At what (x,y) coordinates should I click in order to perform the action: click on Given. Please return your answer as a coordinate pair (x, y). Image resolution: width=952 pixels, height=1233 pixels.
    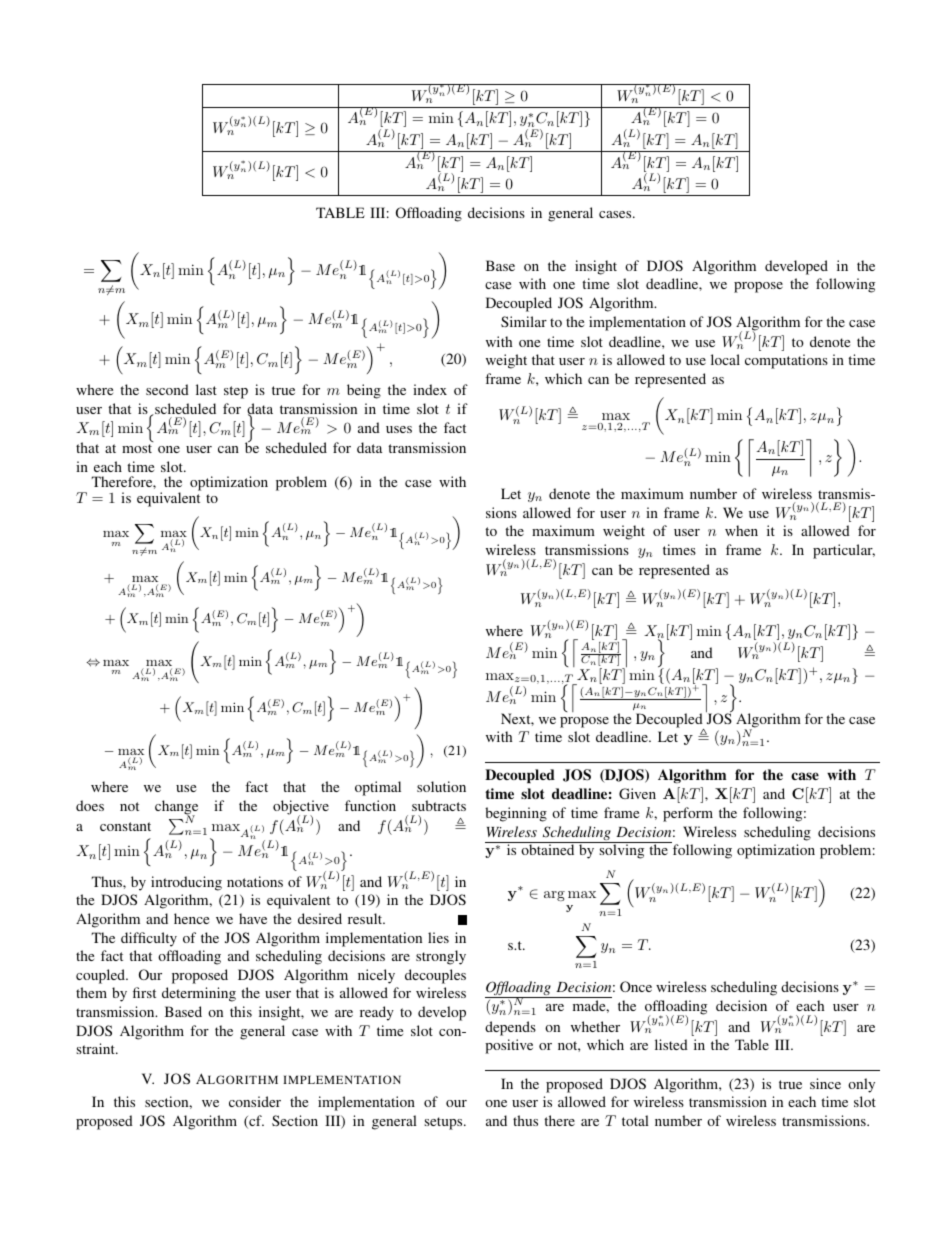
    Looking at the image, I should click on (637, 793).
